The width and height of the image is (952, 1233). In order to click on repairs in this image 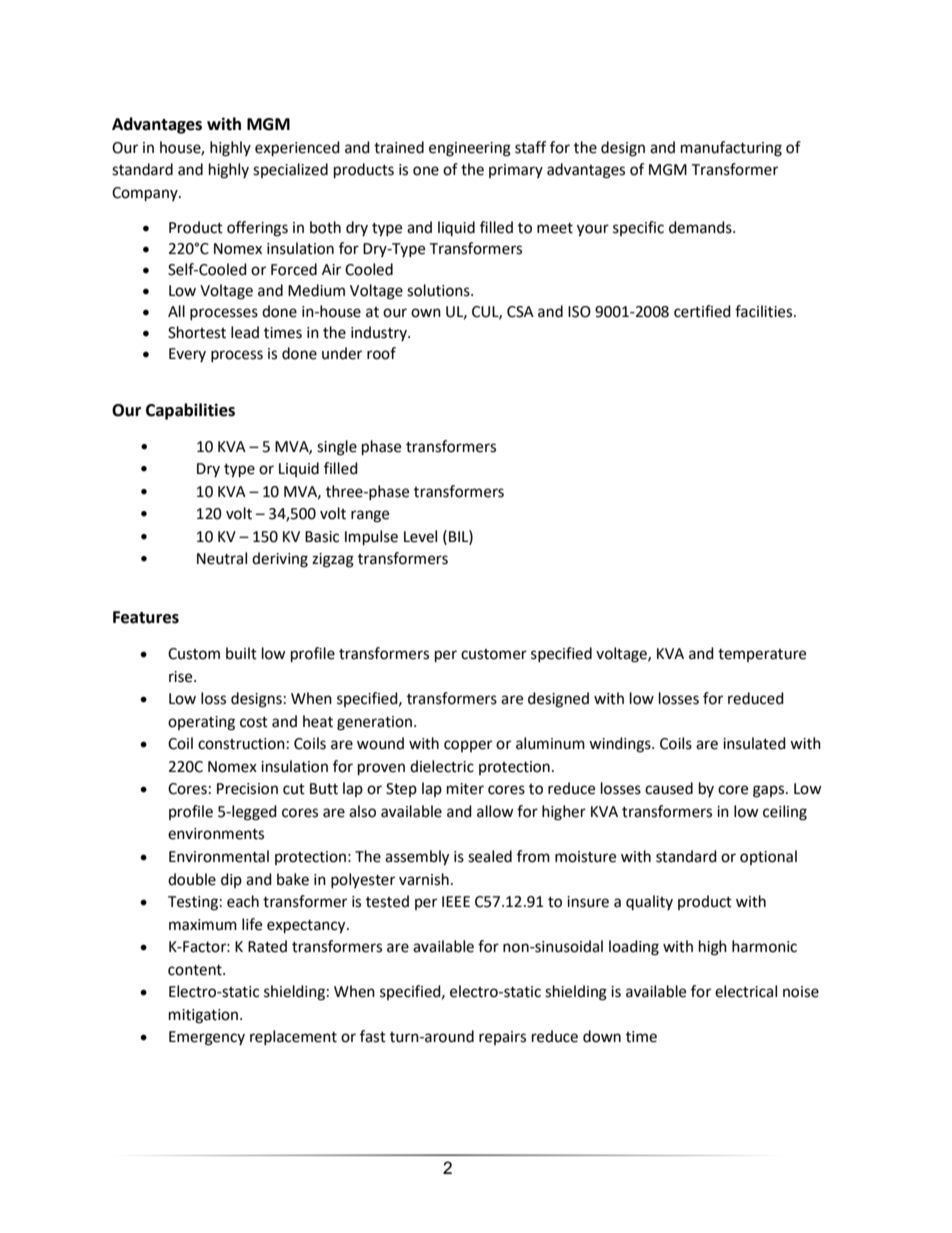, I will do `click(502, 1038)`.
